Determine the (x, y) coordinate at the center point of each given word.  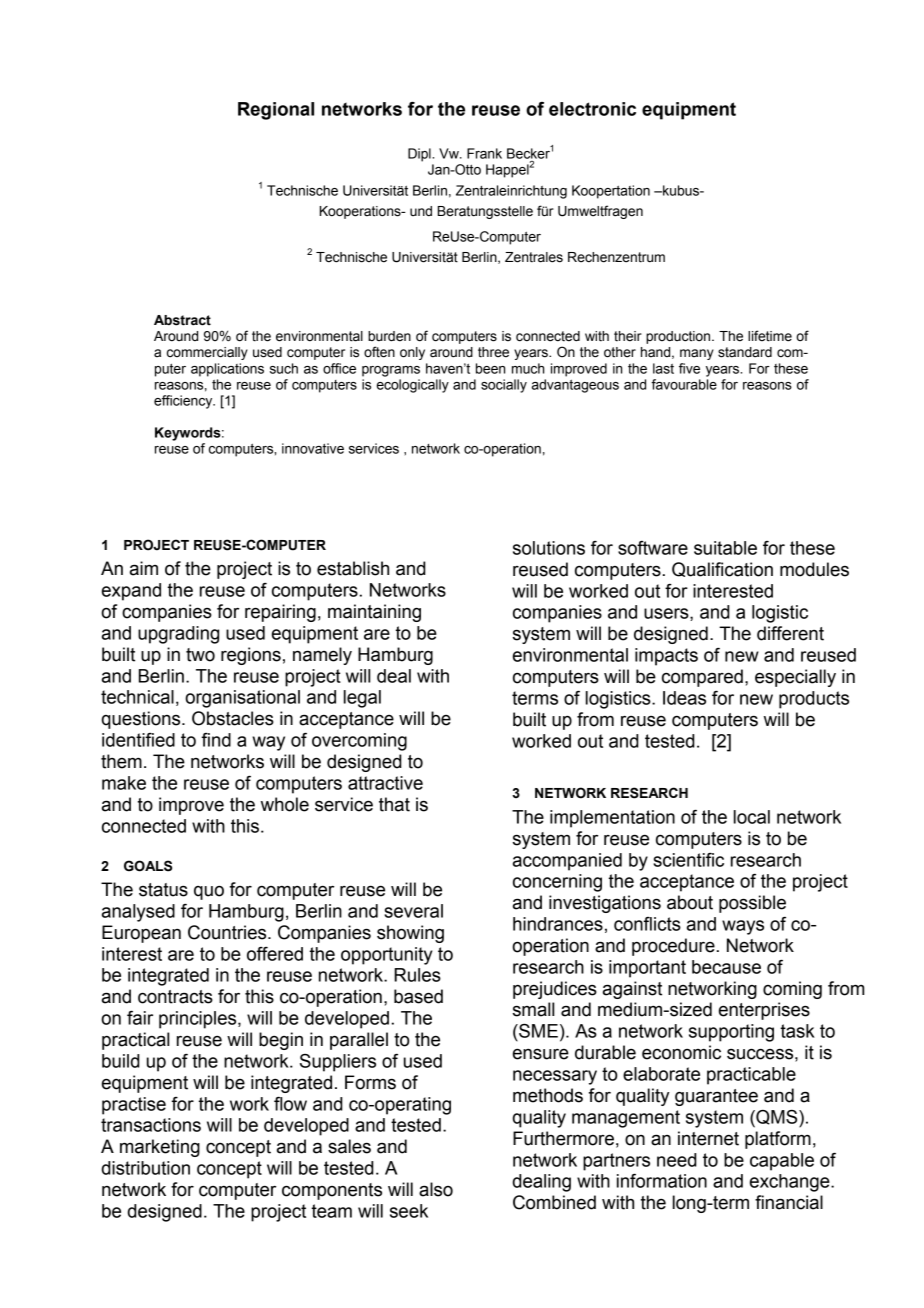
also (436, 1189)
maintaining (374, 613)
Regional (276, 111)
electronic (592, 109)
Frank (484, 153)
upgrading (178, 635)
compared (702, 678)
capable (782, 1162)
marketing (160, 1148)
